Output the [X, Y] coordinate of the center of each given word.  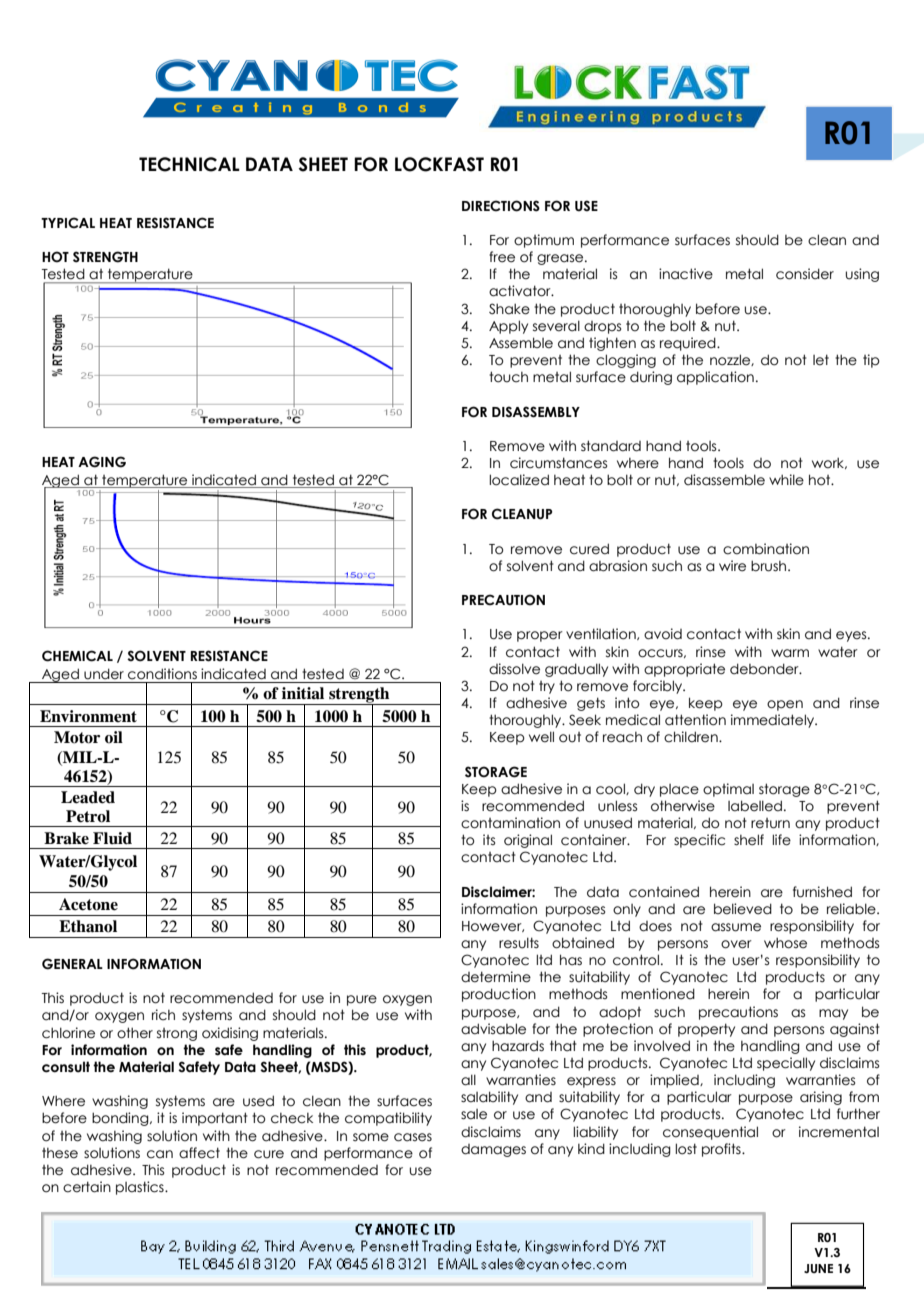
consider [805, 274]
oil [114, 737]
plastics [141, 1188]
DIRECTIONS [501, 206]
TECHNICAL [189, 164]
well [541, 737]
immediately [774, 721]
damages [493, 1150]
